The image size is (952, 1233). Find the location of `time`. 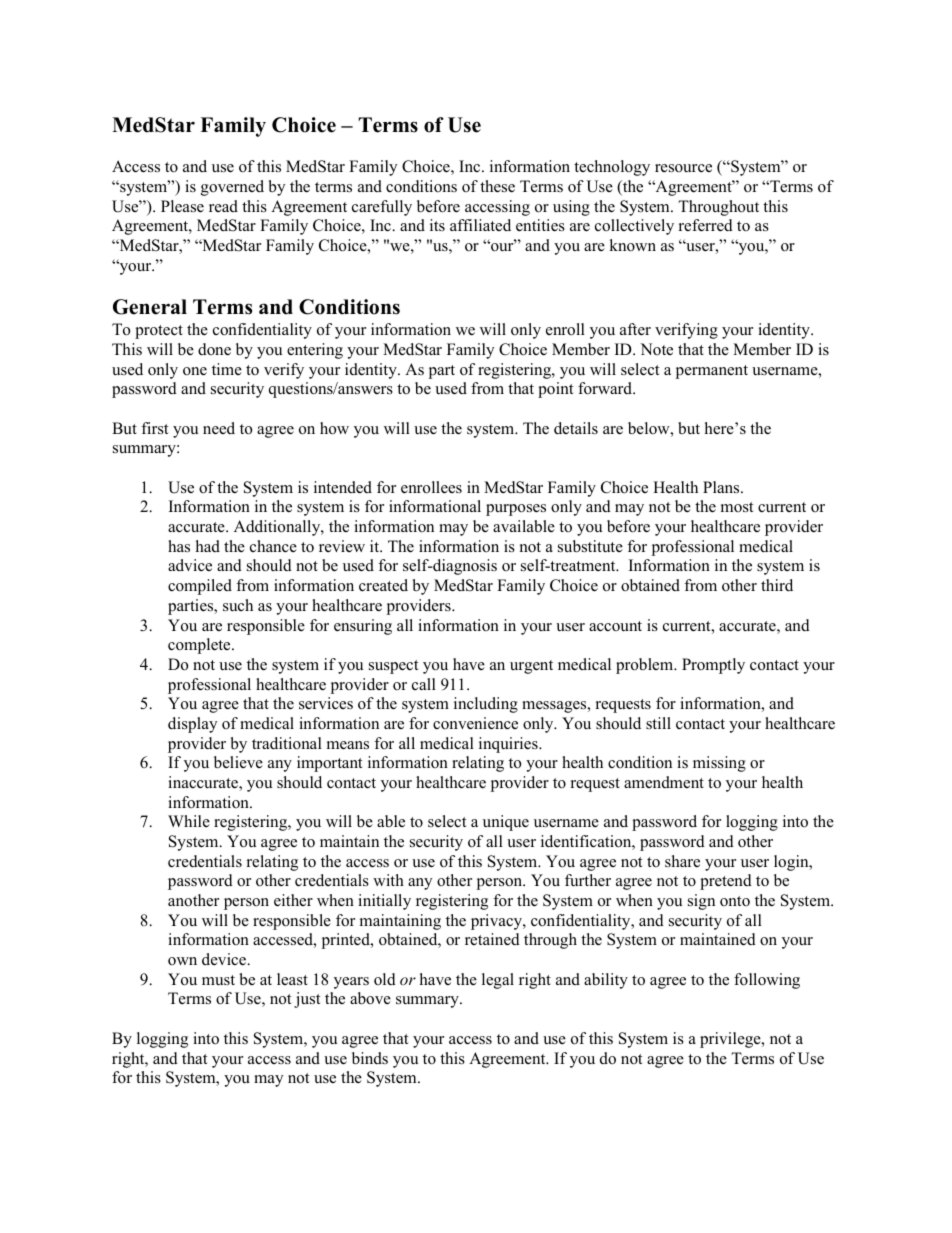

time is located at coordinates (227, 369).
